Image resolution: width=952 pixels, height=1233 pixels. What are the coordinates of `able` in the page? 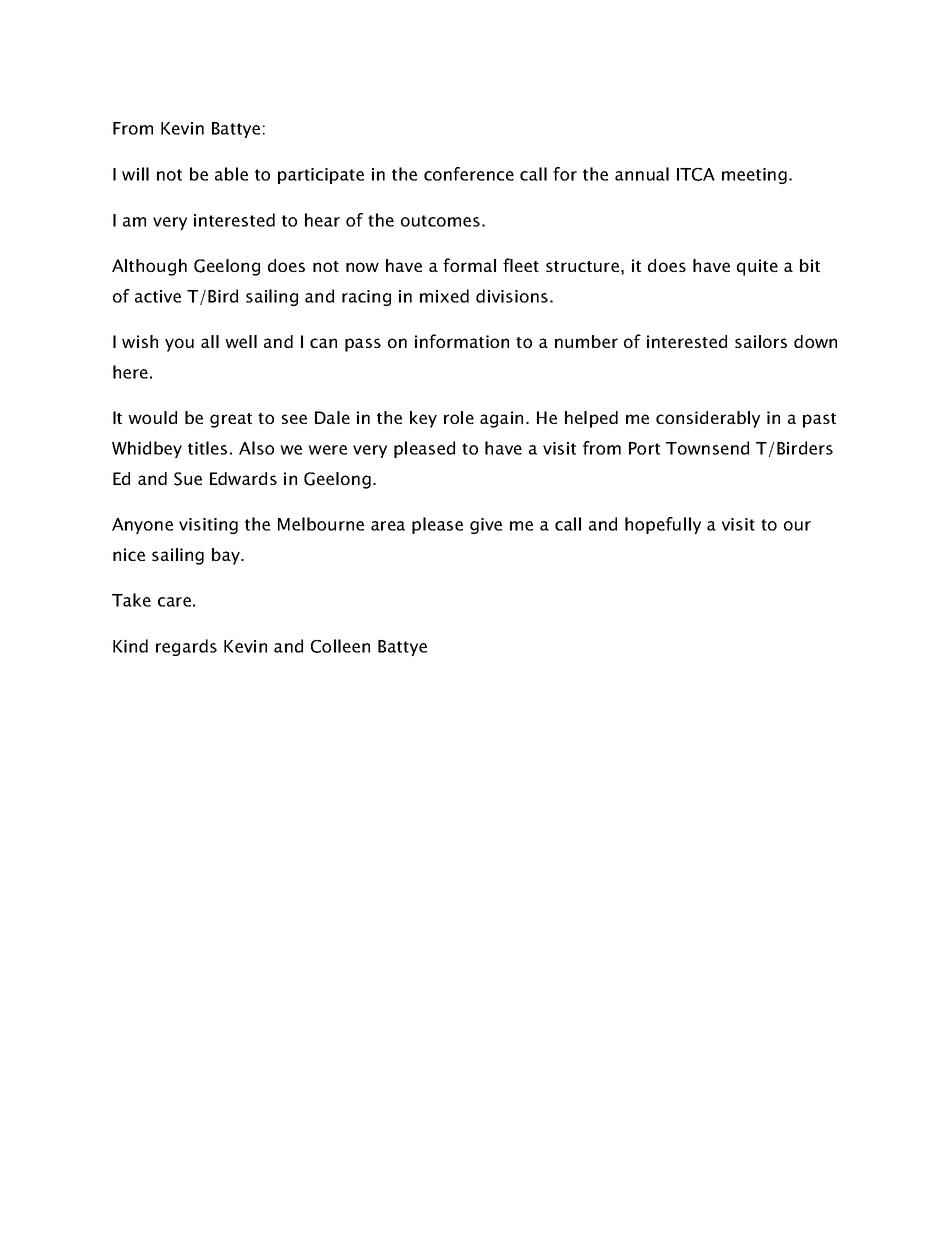 It's located at (231, 174).
